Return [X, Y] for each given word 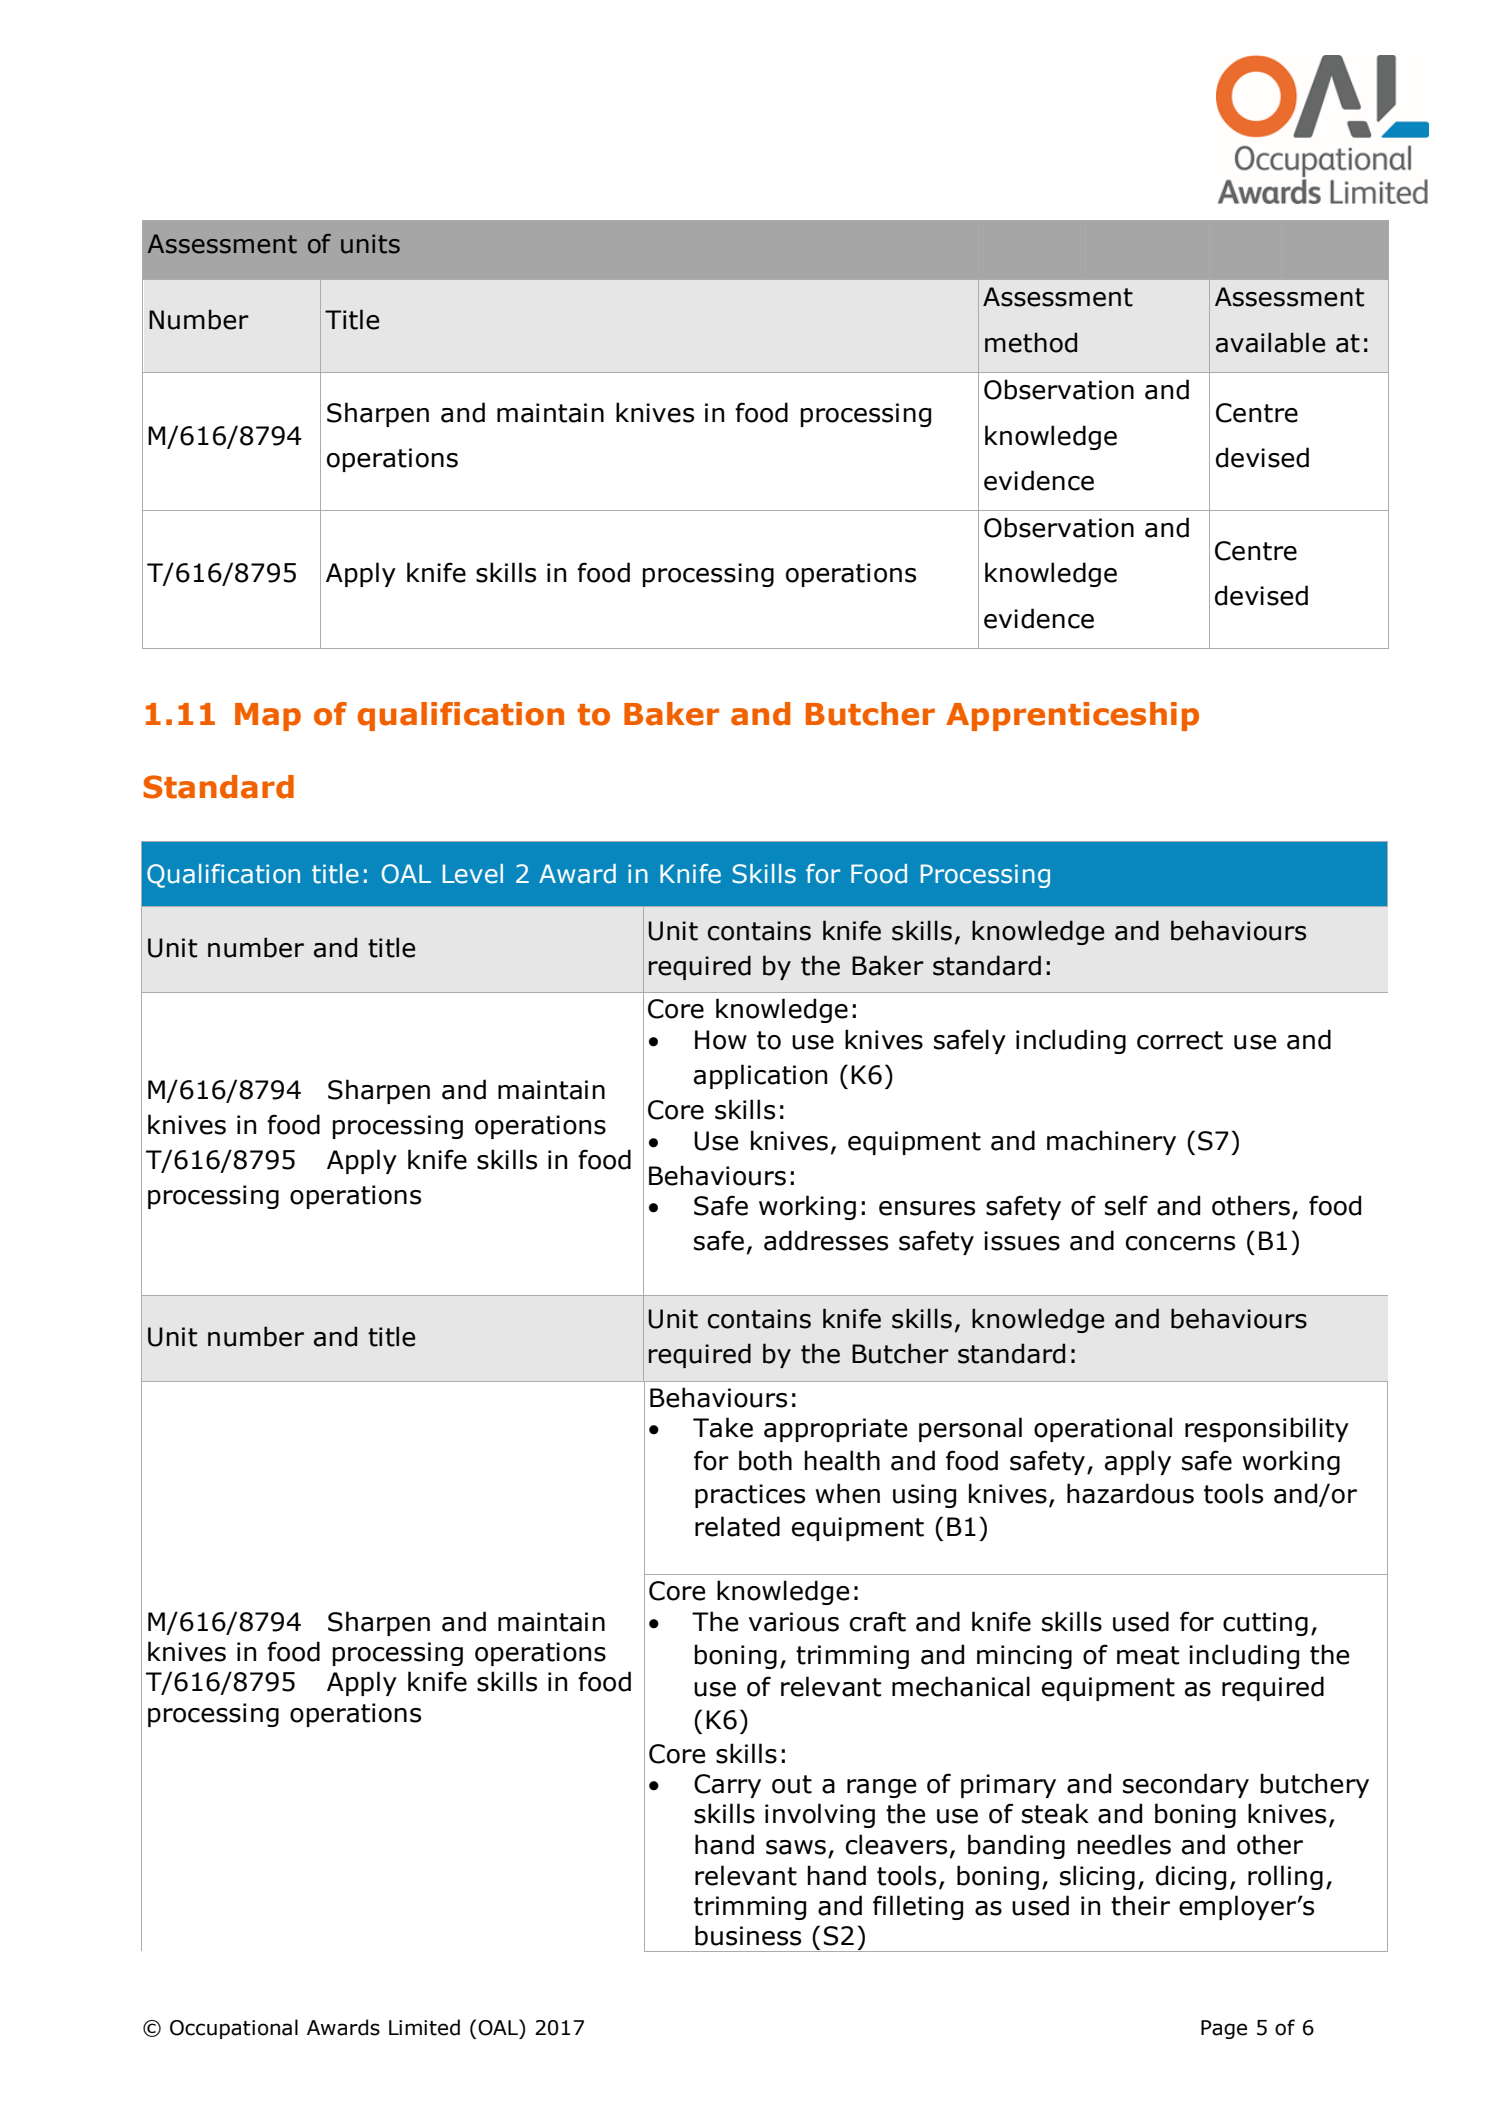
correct [1180, 1040]
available [1270, 342]
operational [1103, 1429]
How [721, 1040]
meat [1148, 1655]
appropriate [835, 1430]
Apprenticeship [1072, 716]
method [1031, 342]
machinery [1111, 1142]
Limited [424, 2027]
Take [723, 1427]
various [794, 1622]
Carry [727, 1786]
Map [268, 717]
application [760, 1076]
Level [473, 874]
